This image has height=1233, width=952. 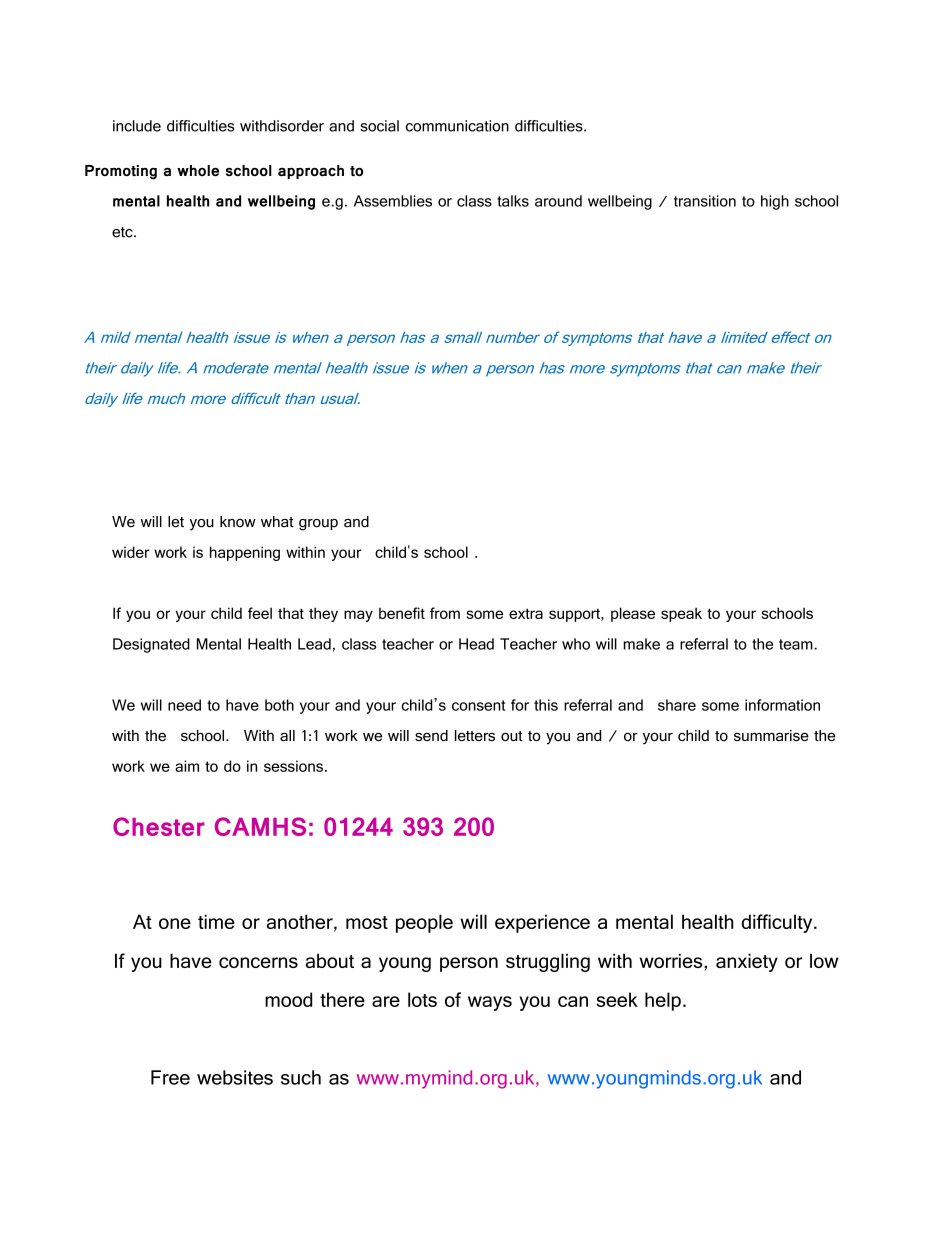 What do you see at coordinates (445, 613) in the image?
I see `from` at bounding box center [445, 613].
